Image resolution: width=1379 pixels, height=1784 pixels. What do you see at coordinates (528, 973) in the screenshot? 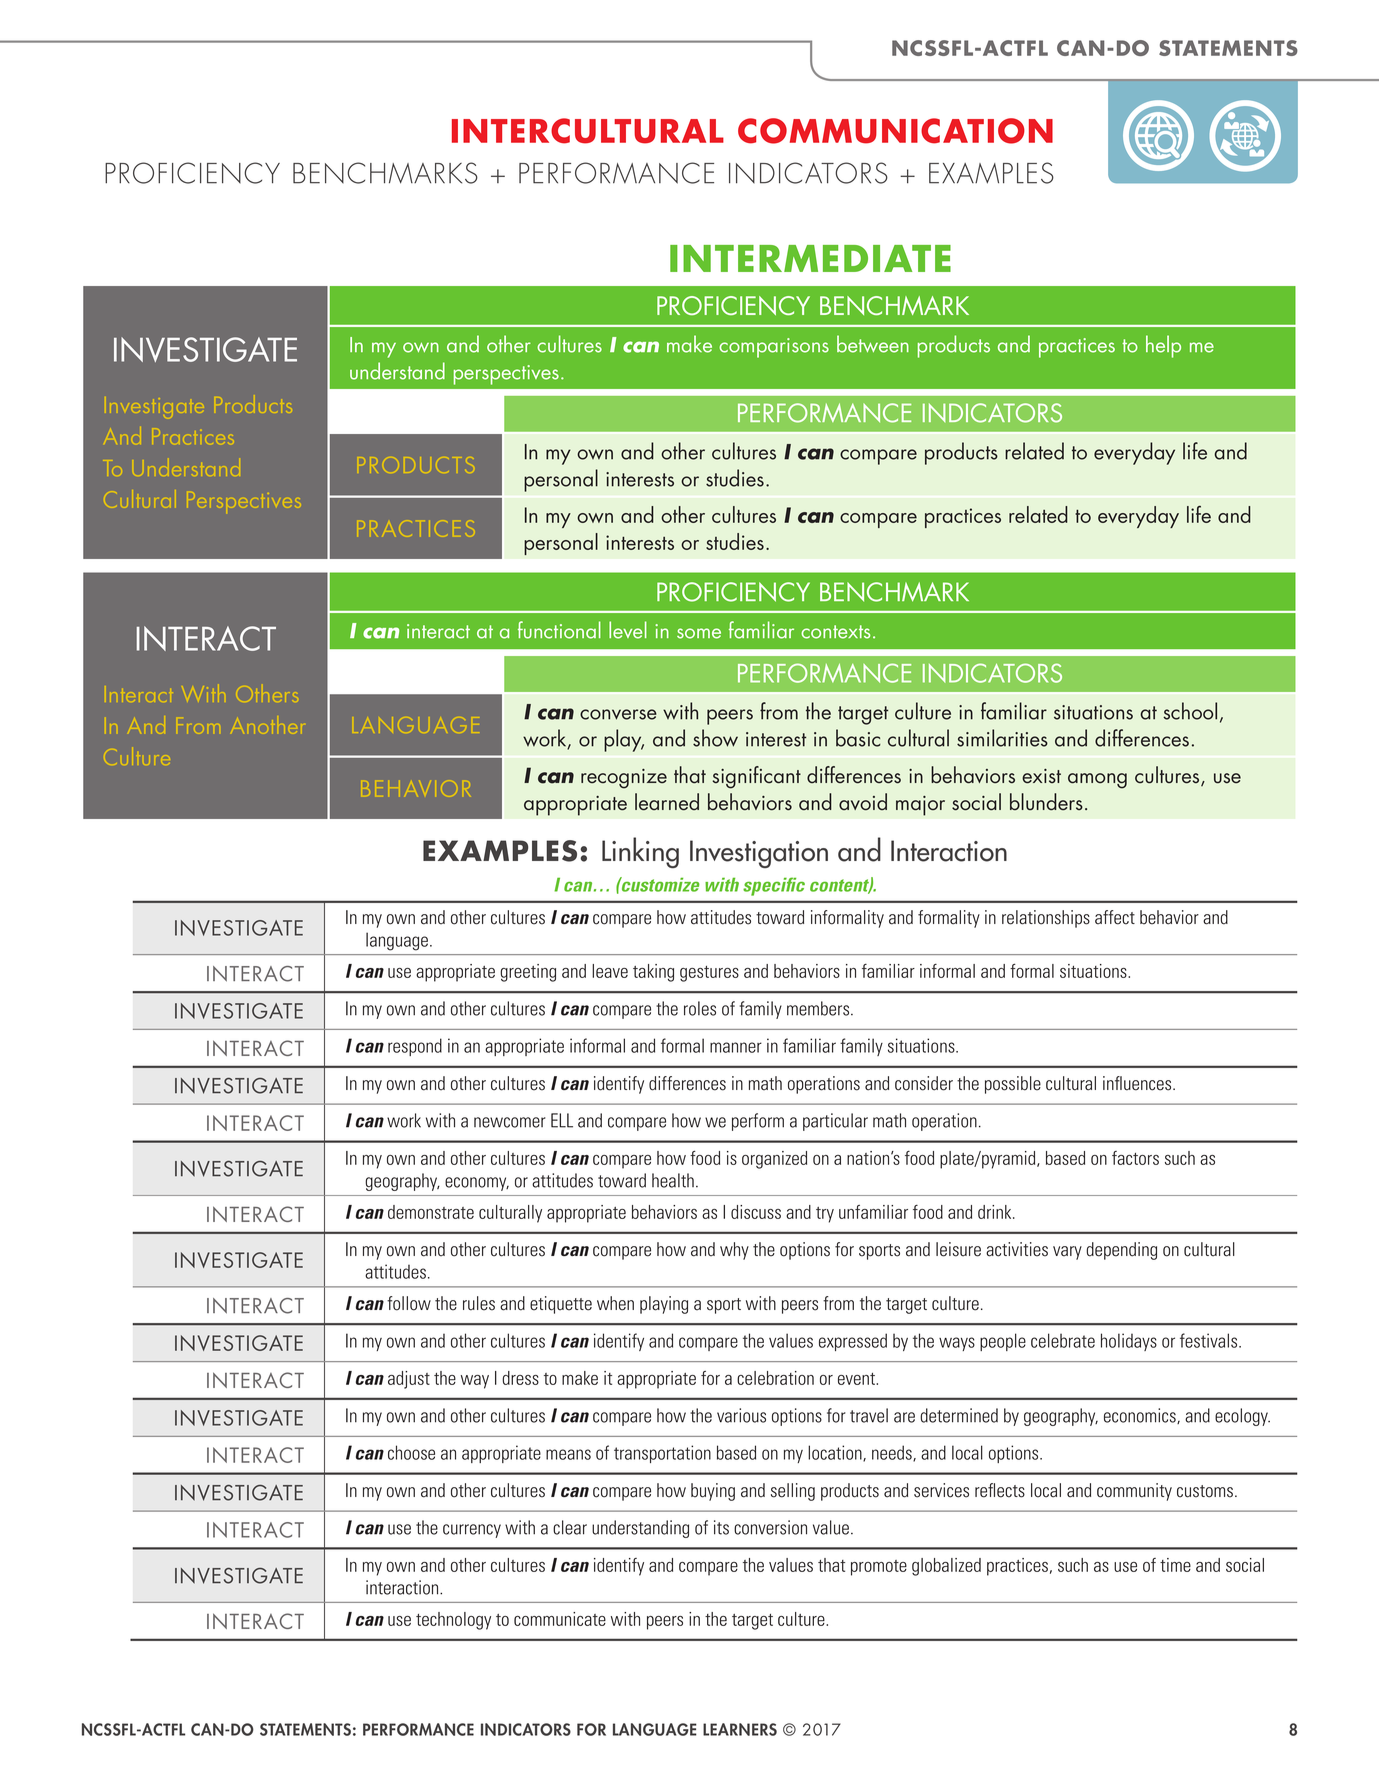
I see `greeting` at bounding box center [528, 973].
